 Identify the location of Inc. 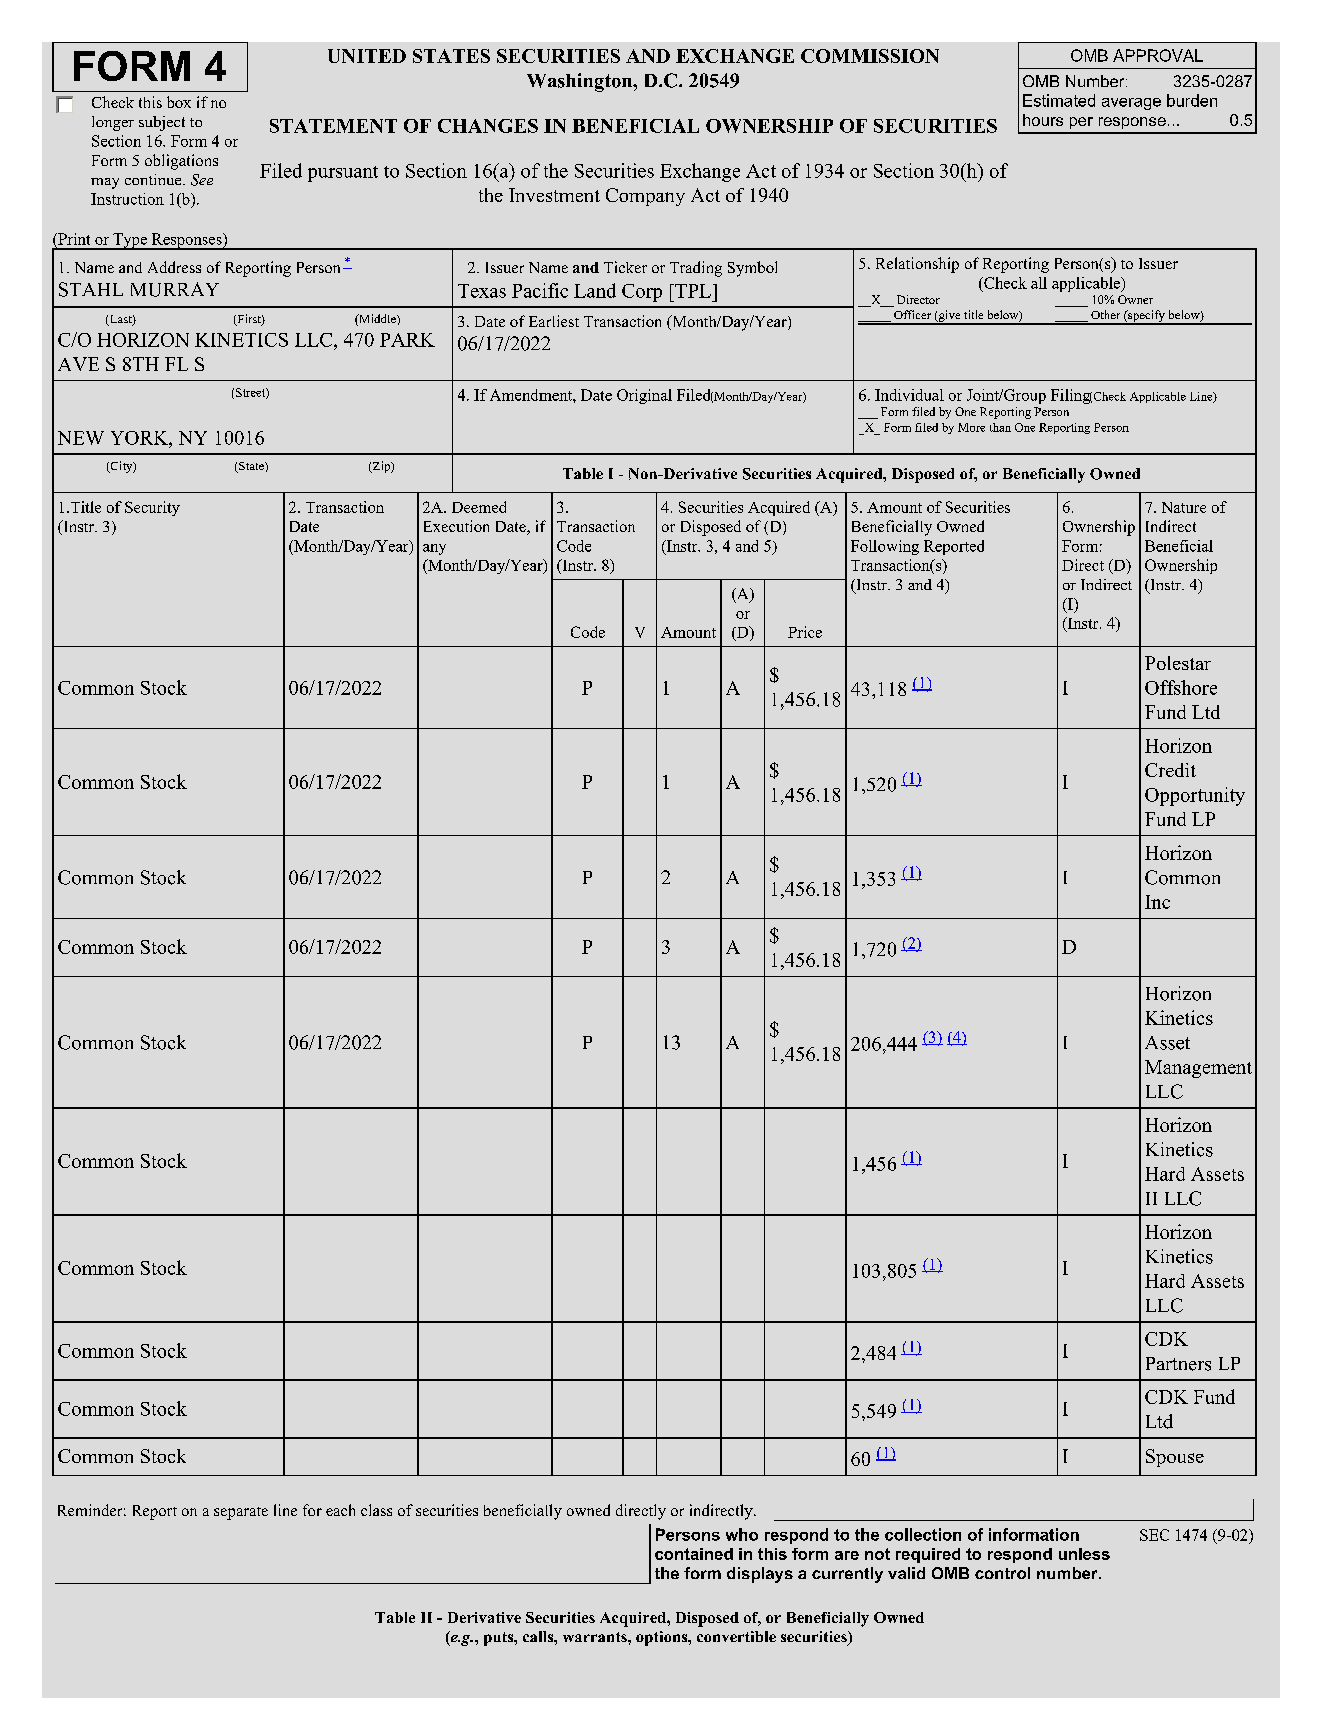
(1157, 902).
